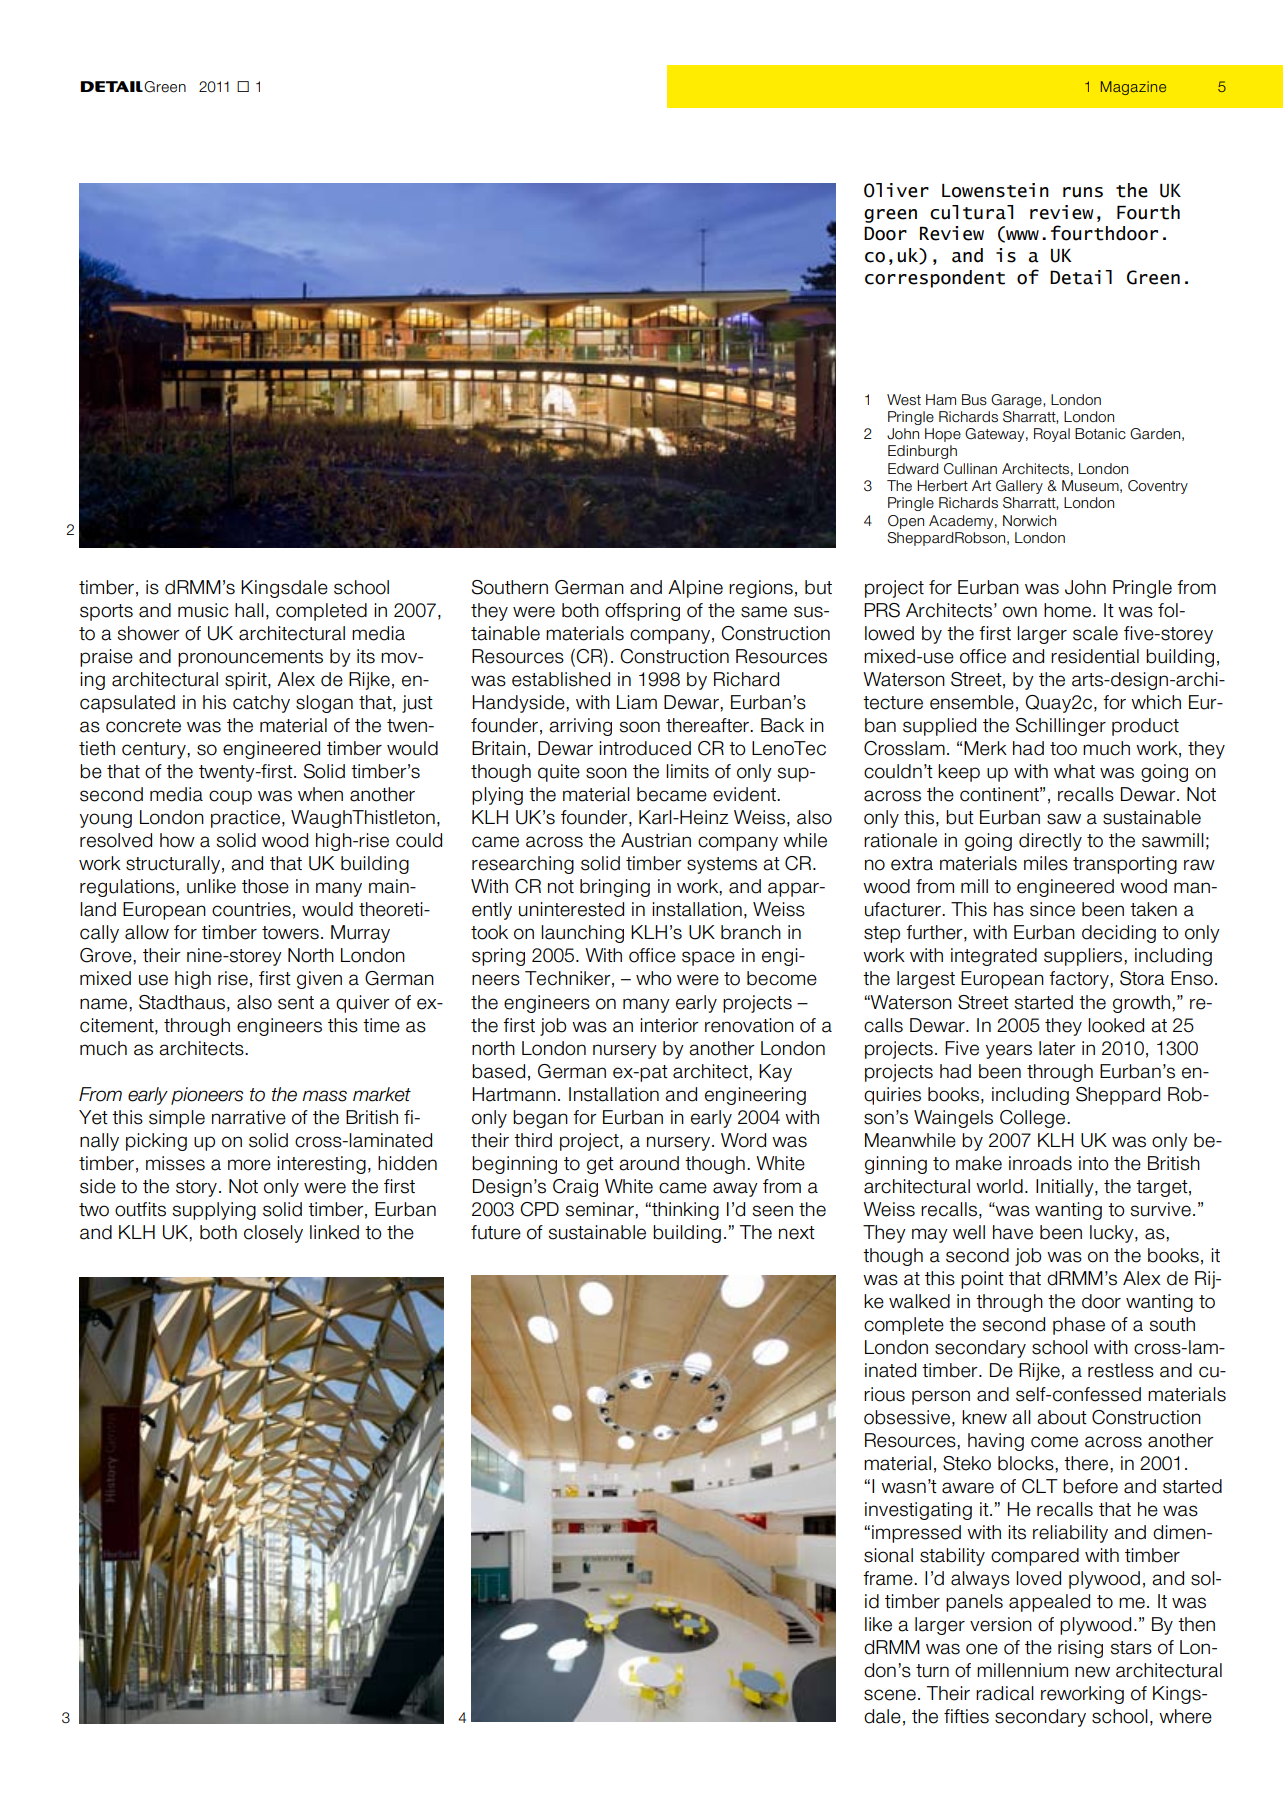 Image resolution: width=1283 pixels, height=1814 pixels. Describe the element at coordinates (273, 1234) in the screenshot. I see `closely` at that location.
